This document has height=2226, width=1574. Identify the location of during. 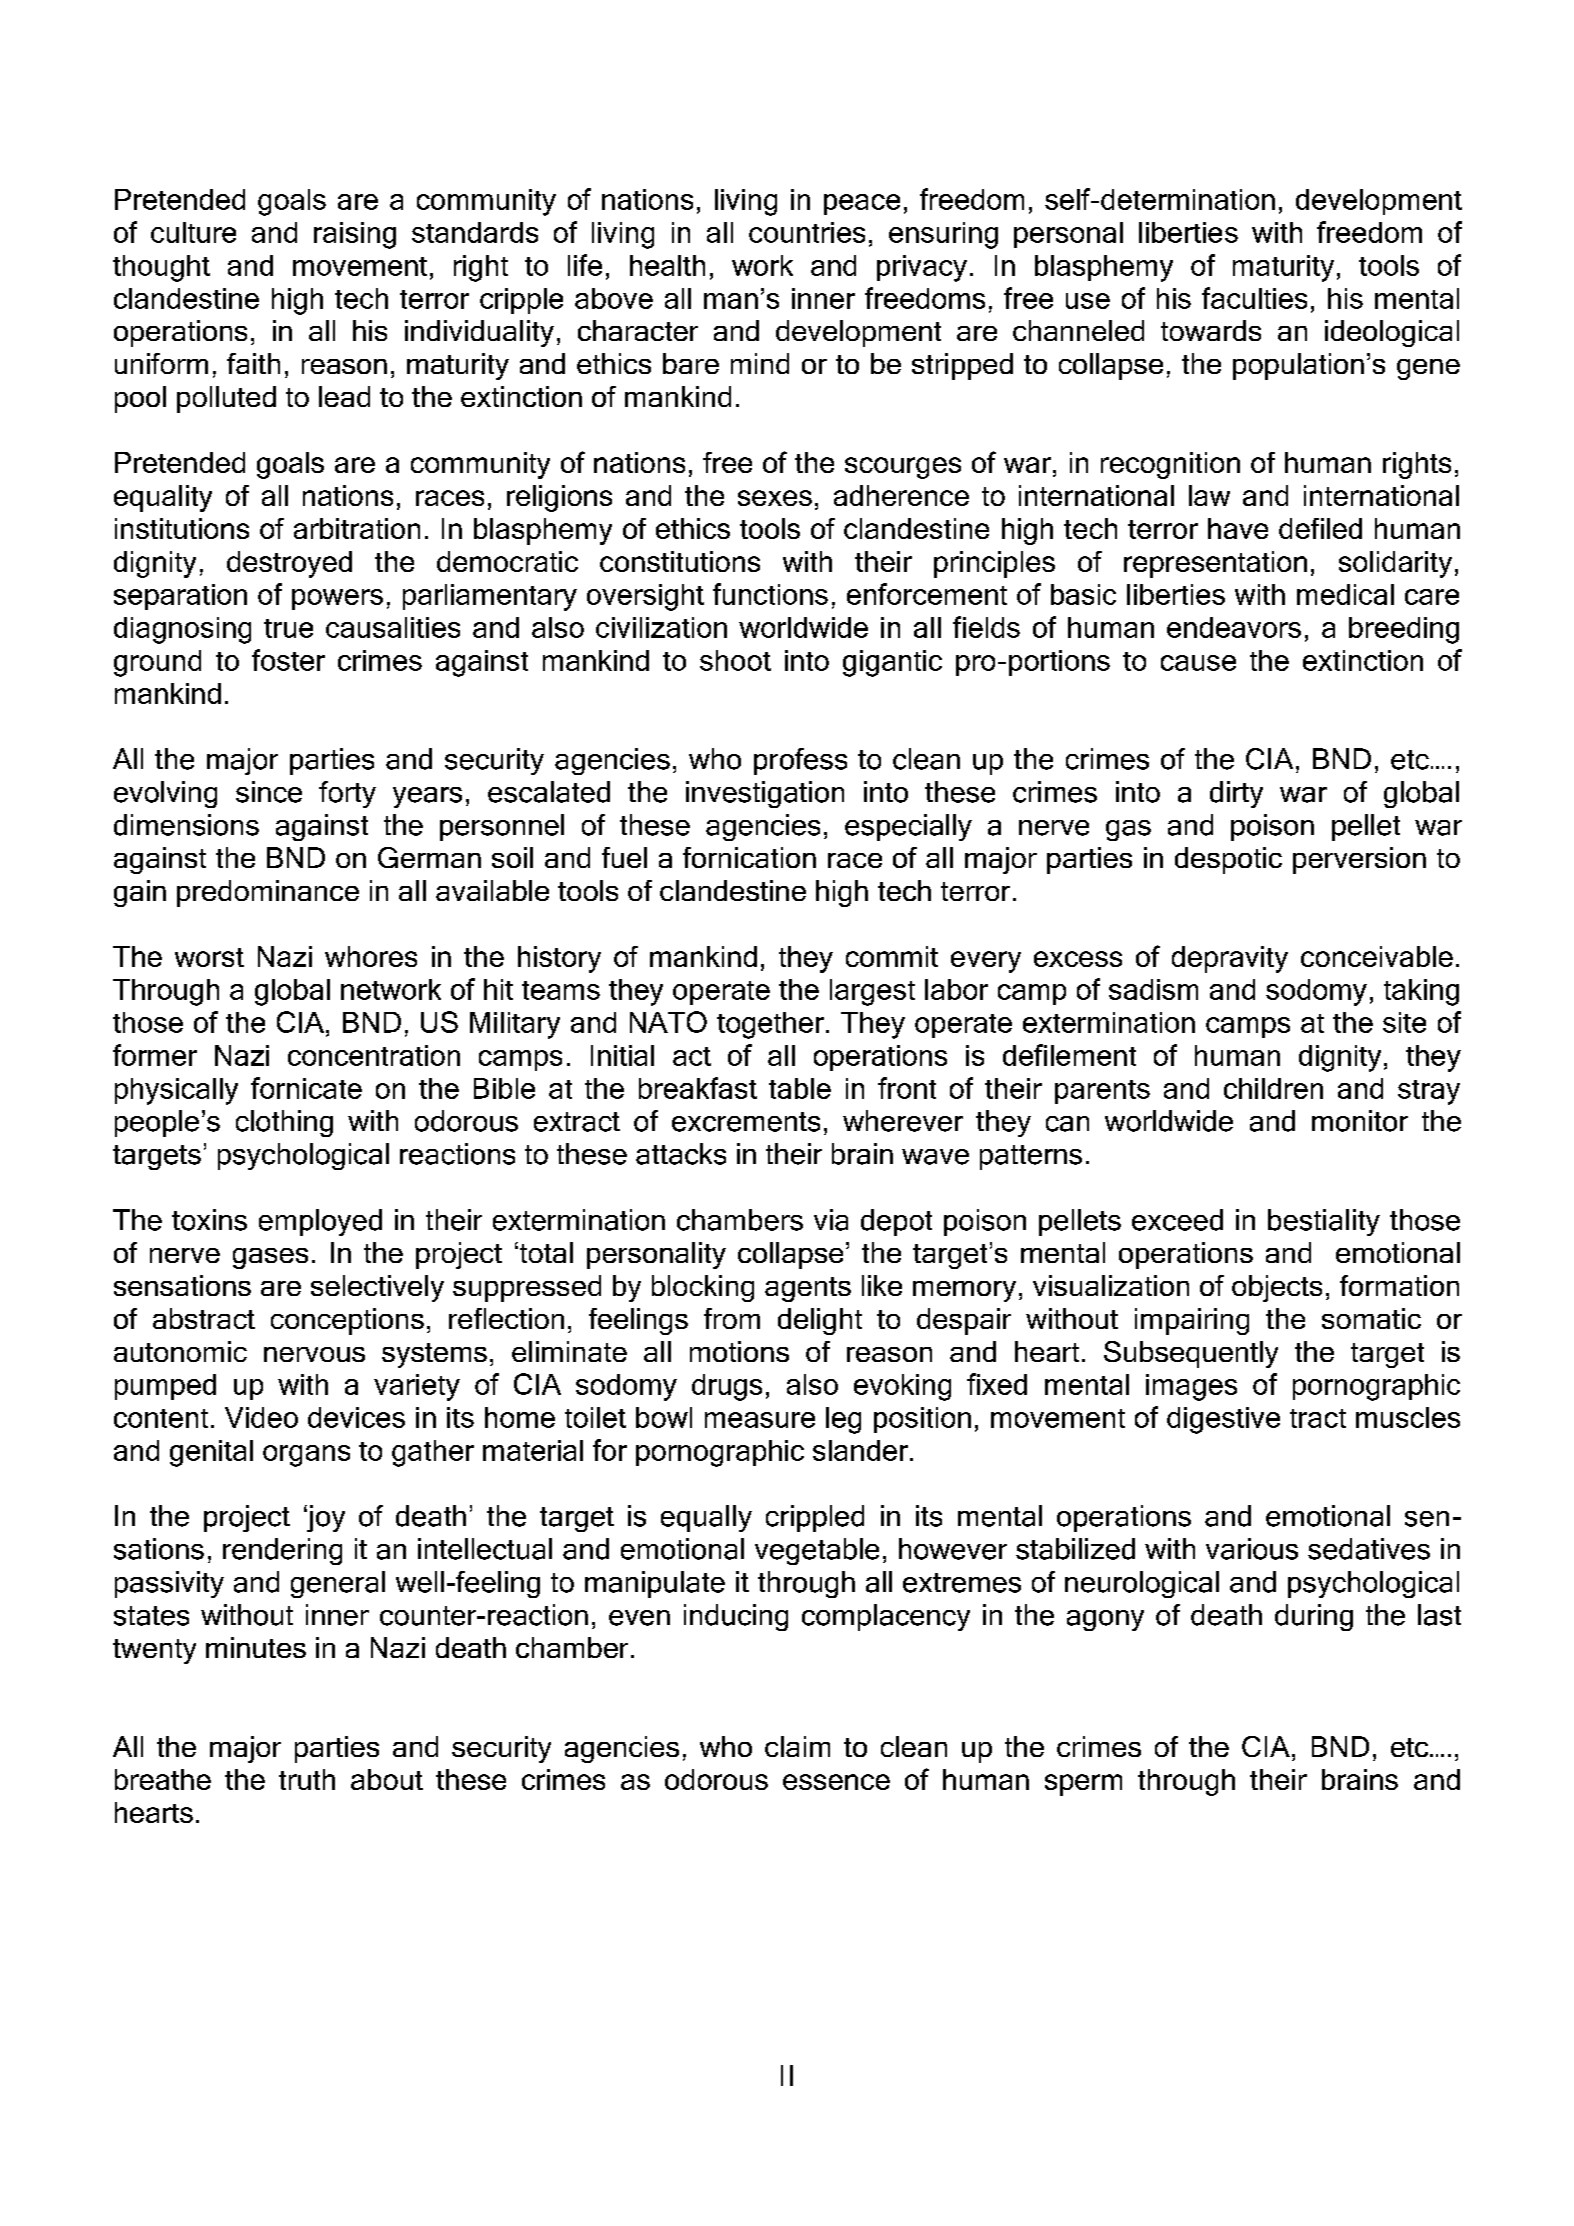
(1314, 1617).
